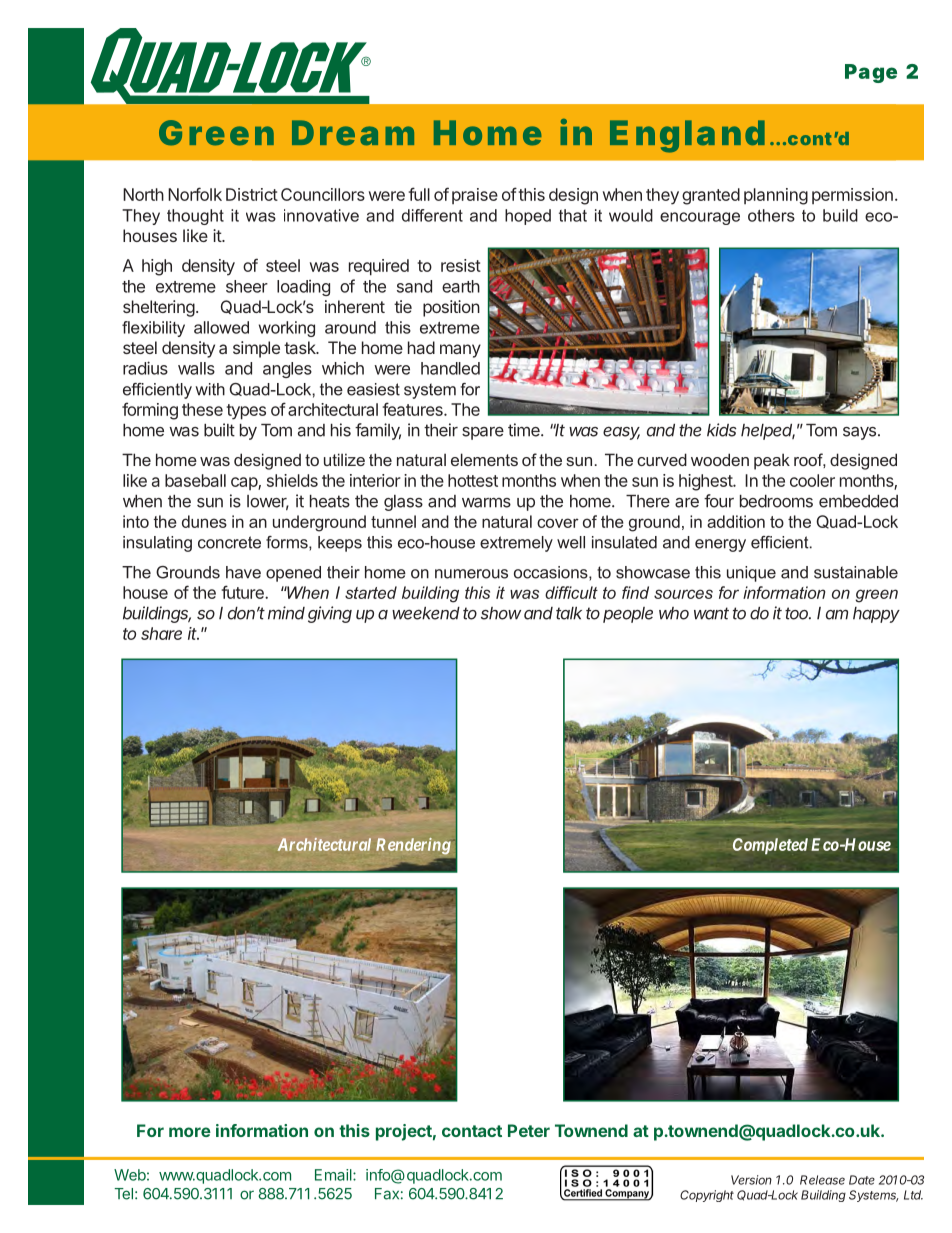 This screenshot has height=1233, width=952. I want to click on elements, so click(484, 459).
